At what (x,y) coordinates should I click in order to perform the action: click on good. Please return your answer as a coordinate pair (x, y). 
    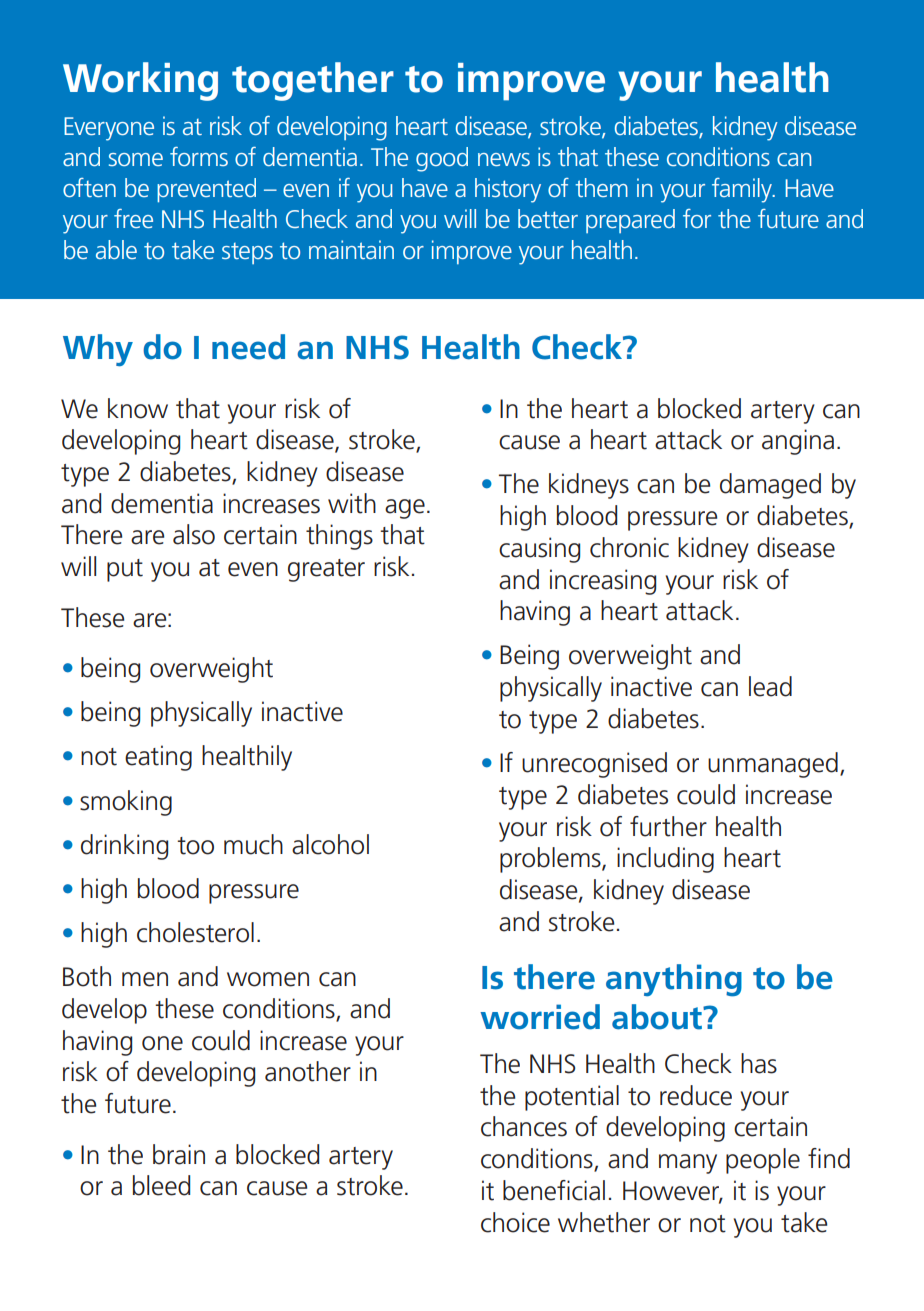
    Looking at the image, I should click on (442, 159).
